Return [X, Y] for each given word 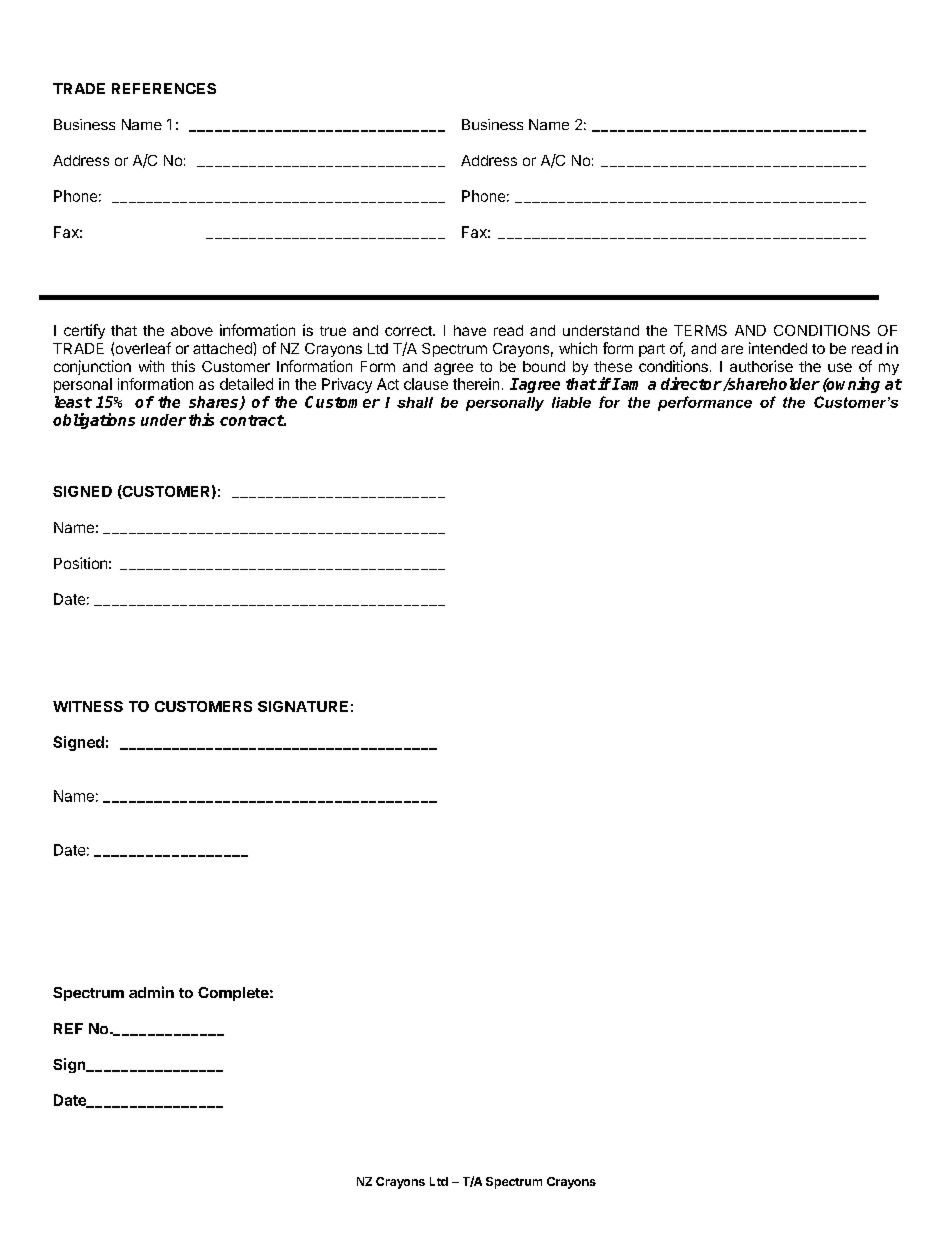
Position [80, 563]
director [691, 383]
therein [476, 384]
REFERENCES [164, 88]
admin [151, 992]
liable [571, 402]
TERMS [700, 330]
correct [409, 331]
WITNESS [88, 706]
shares [215, 403]
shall [415, 402]
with [151, 366]
